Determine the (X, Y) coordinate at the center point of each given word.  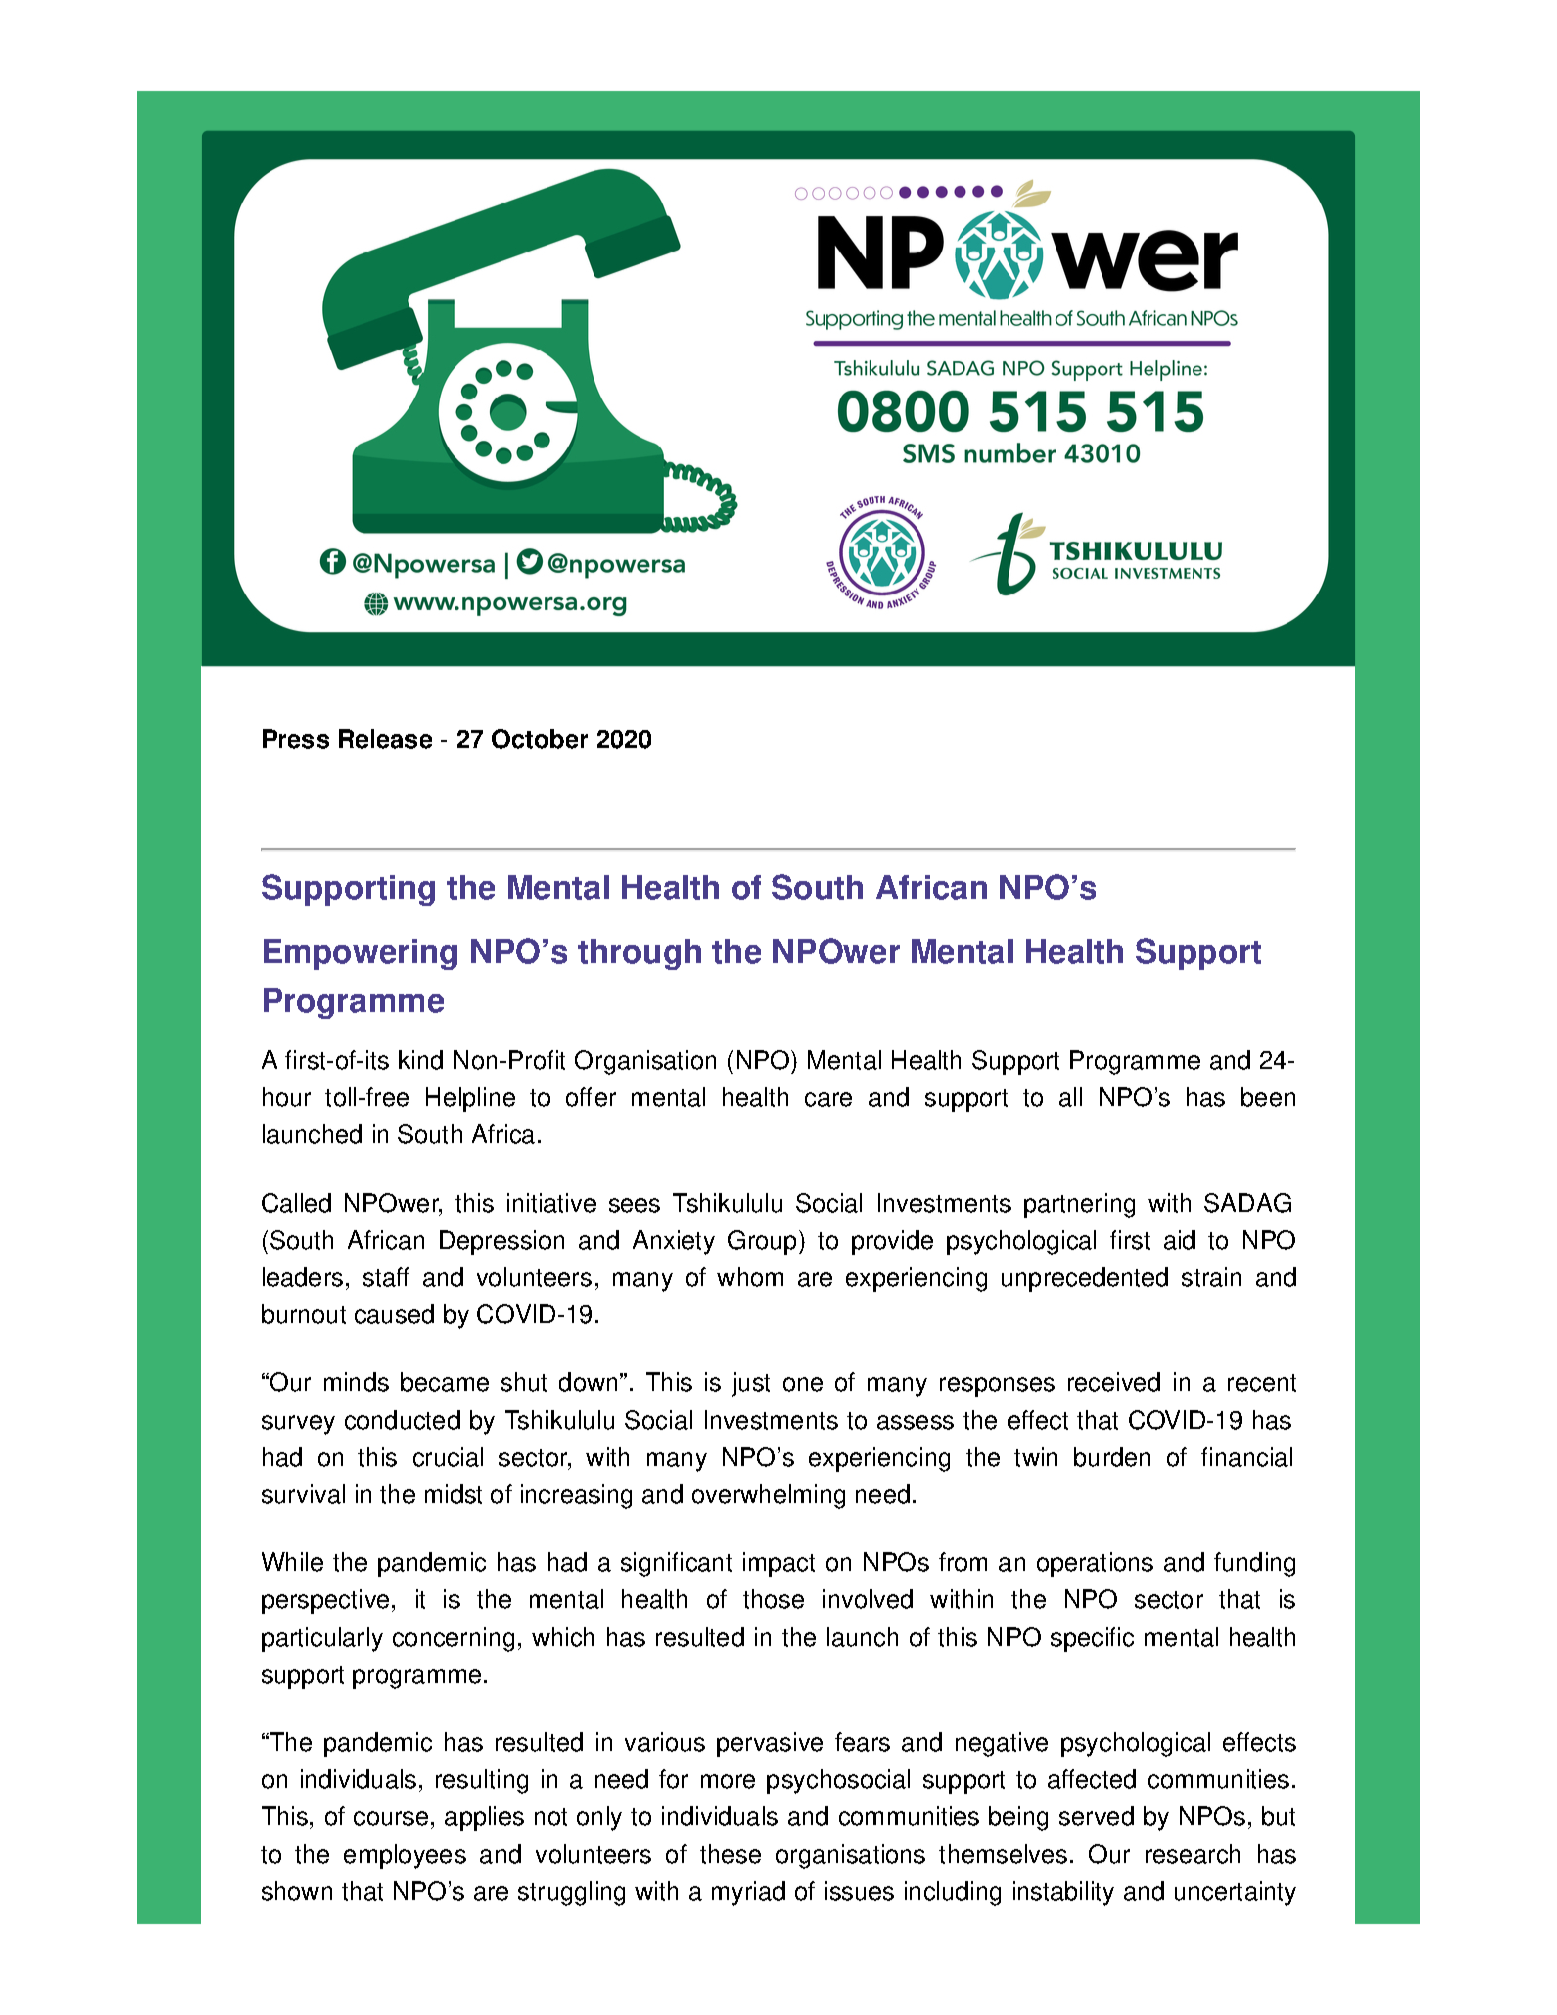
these (730, 1854)
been (1268, 1097)
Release (385, 739)
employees (405, 1856)
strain (1211, 1277)
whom (750, 1277)
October (540, 739)
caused (394, 1314)
